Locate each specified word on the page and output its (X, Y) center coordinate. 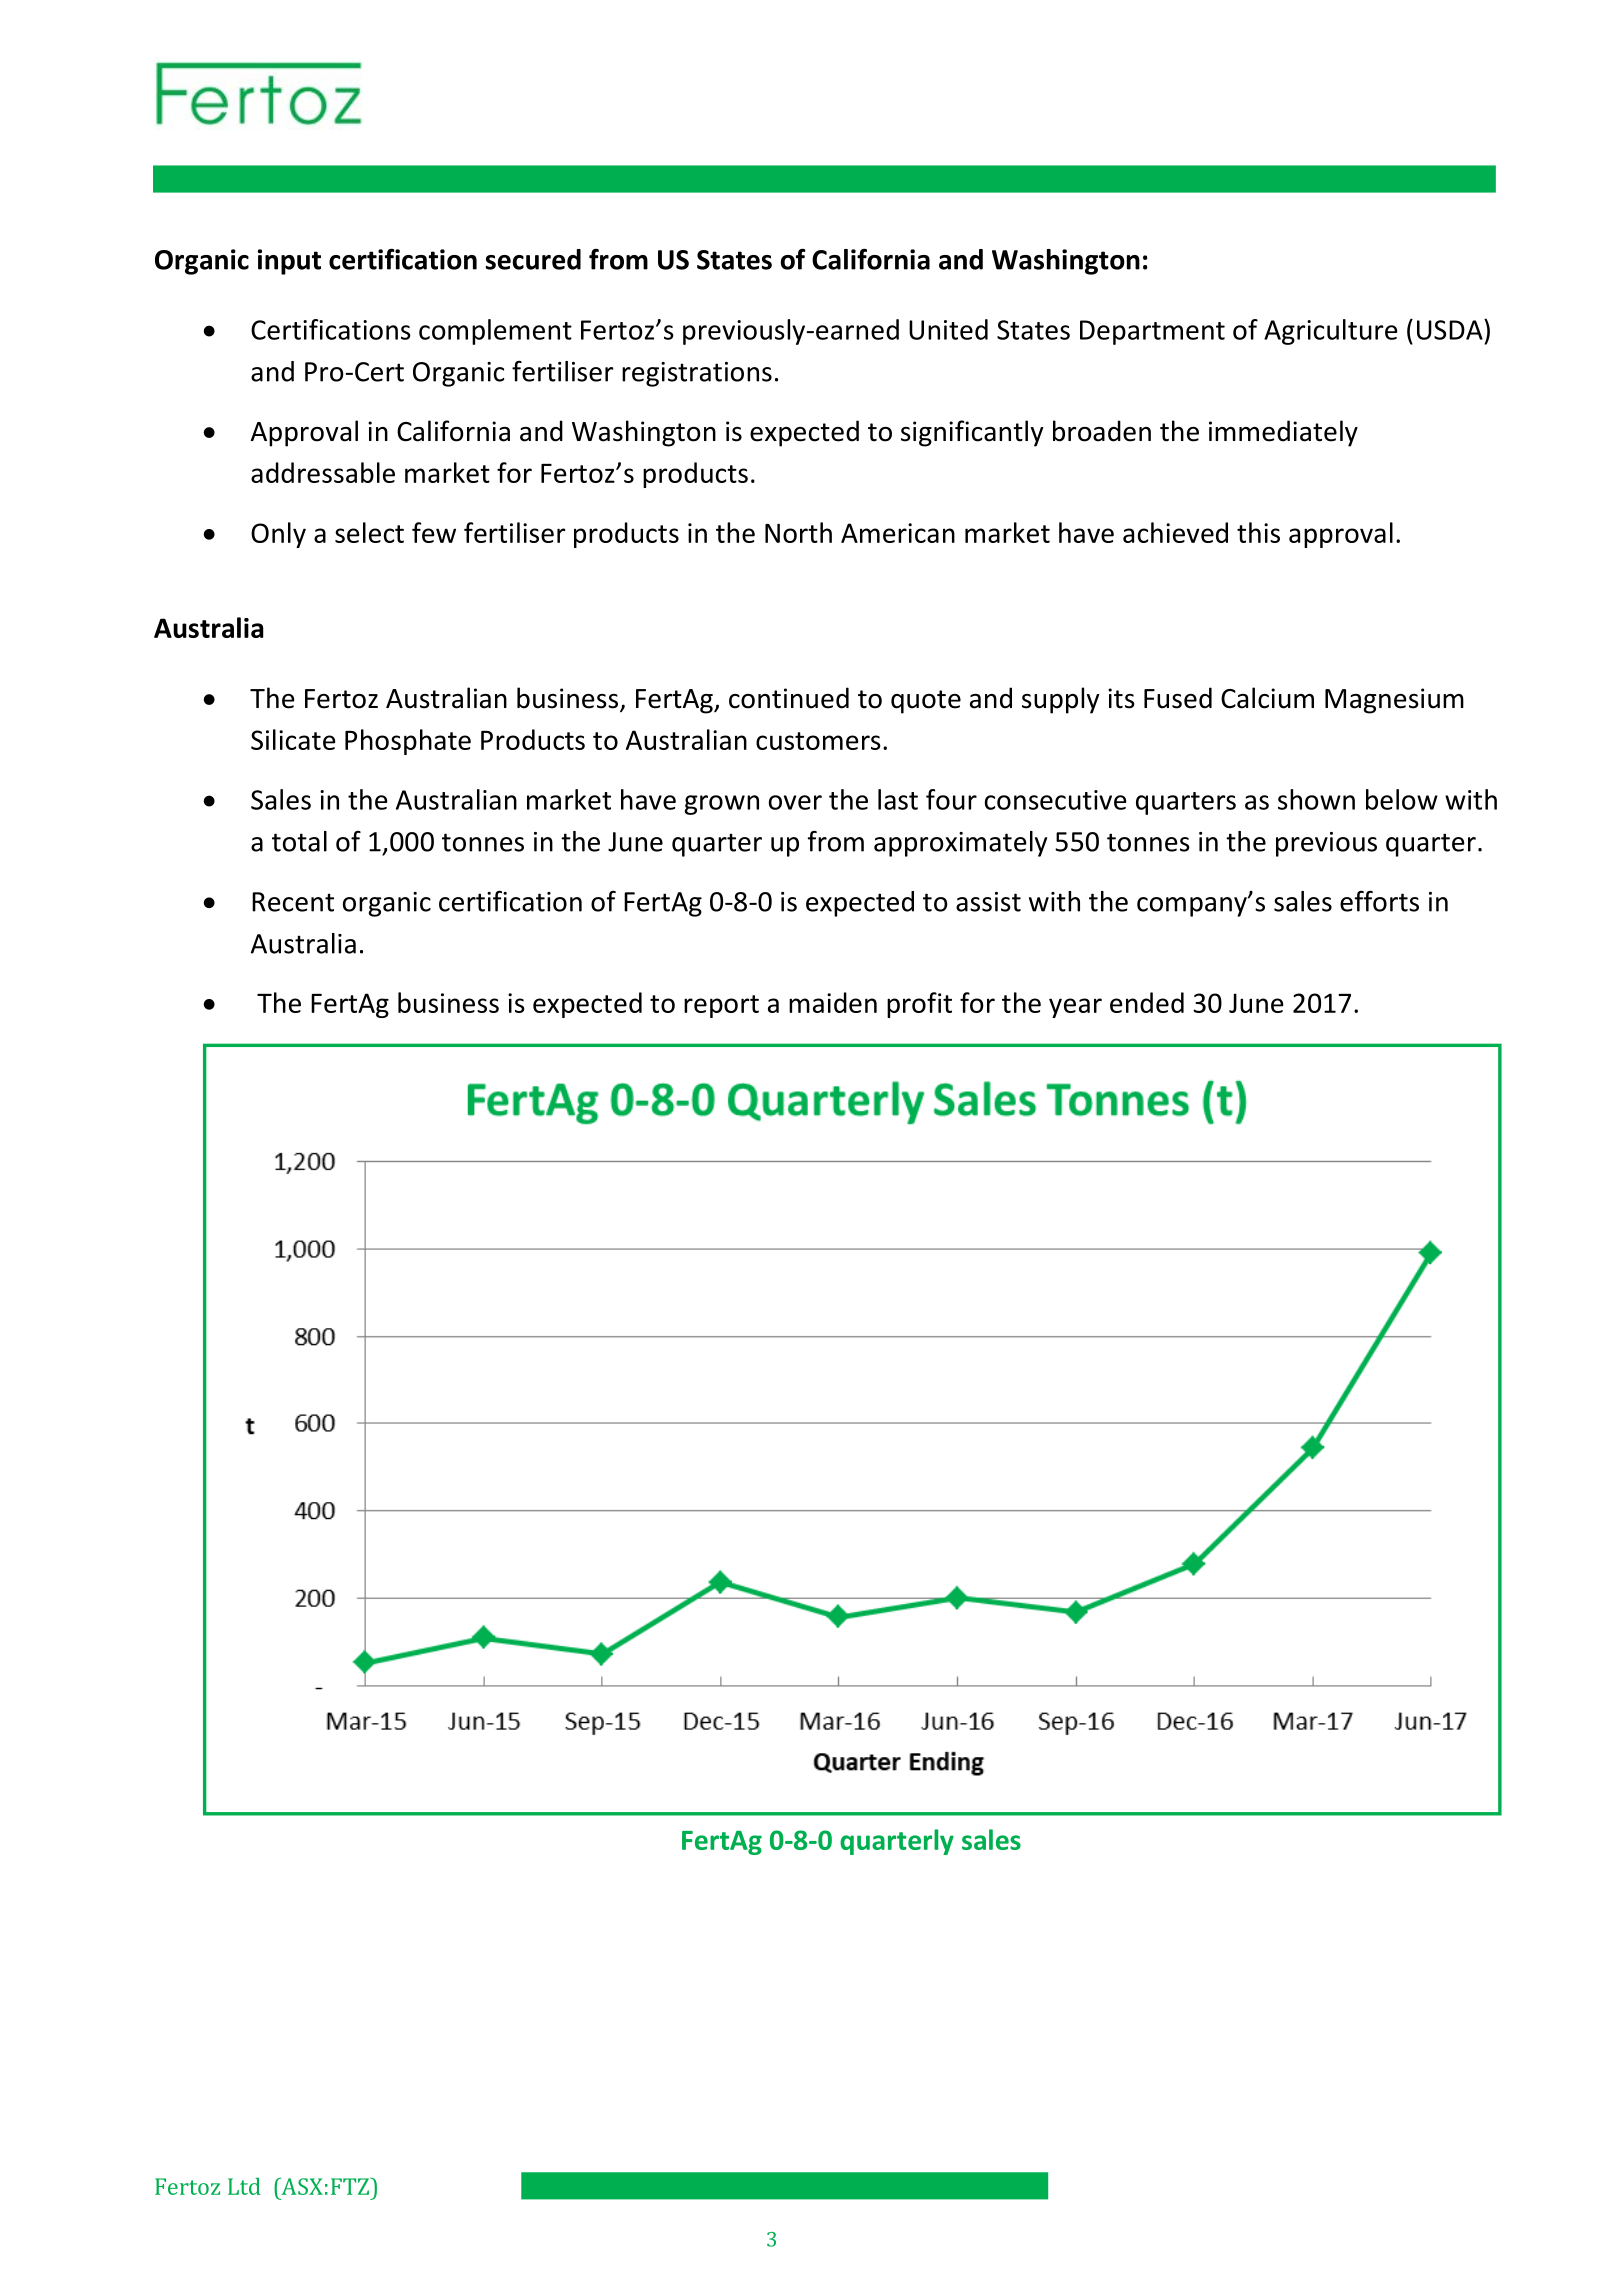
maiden (833, 1002)
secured (533, 259)
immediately (1283, 433)
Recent (293, 902)
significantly (972, 433)
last (898, 799)
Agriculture (1331, 332)
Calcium (1267, 698)
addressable (323, 472)
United (948, 329)
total (299, 841)
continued (789, 698)
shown (1316, 799)
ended (1147, 1002)
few (434, 532)
